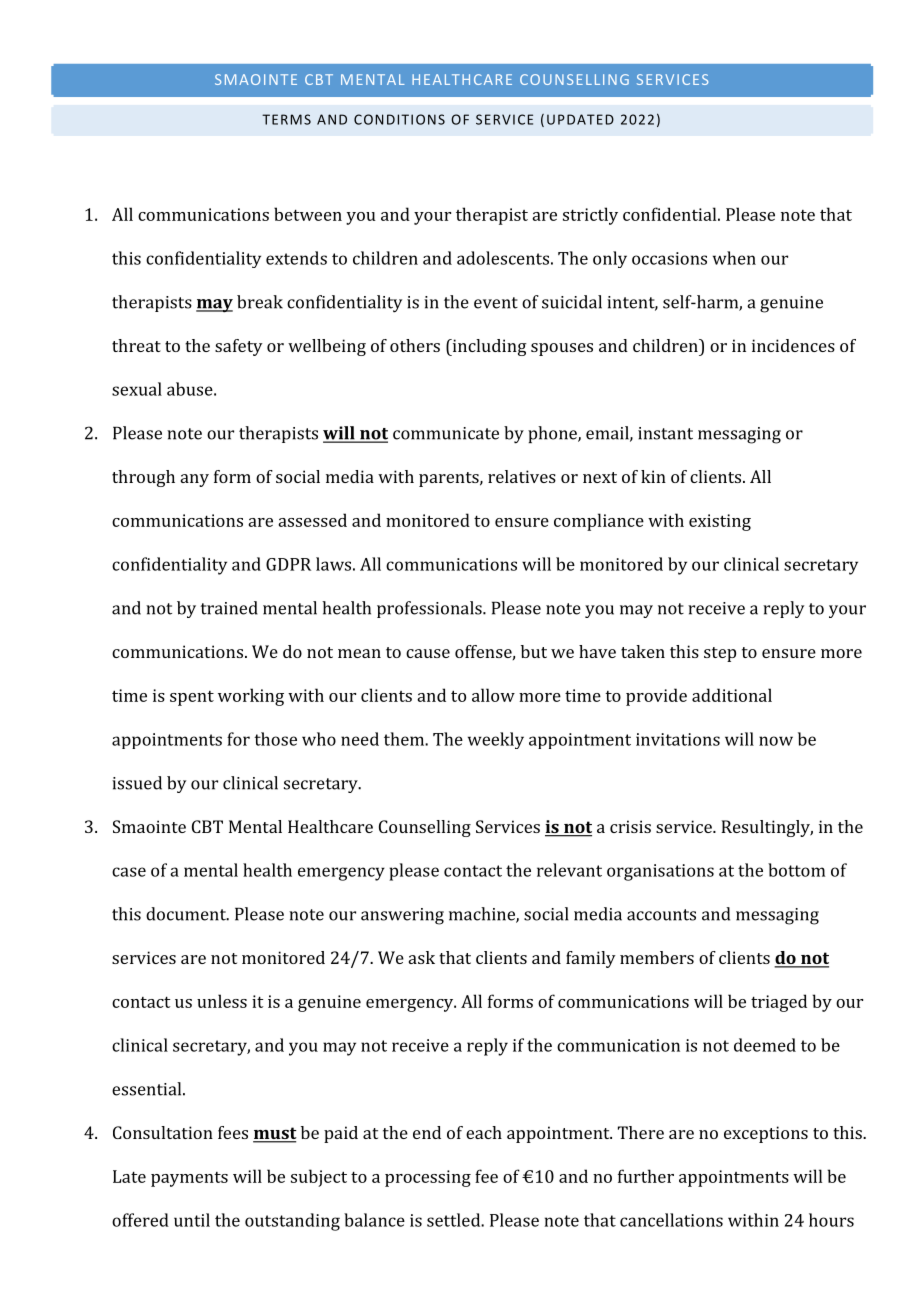 This document has width=924, height=1307. What do you see at coordinates (446, 433) in the document?
I see `communicate` at bounding box center [446, 433].
